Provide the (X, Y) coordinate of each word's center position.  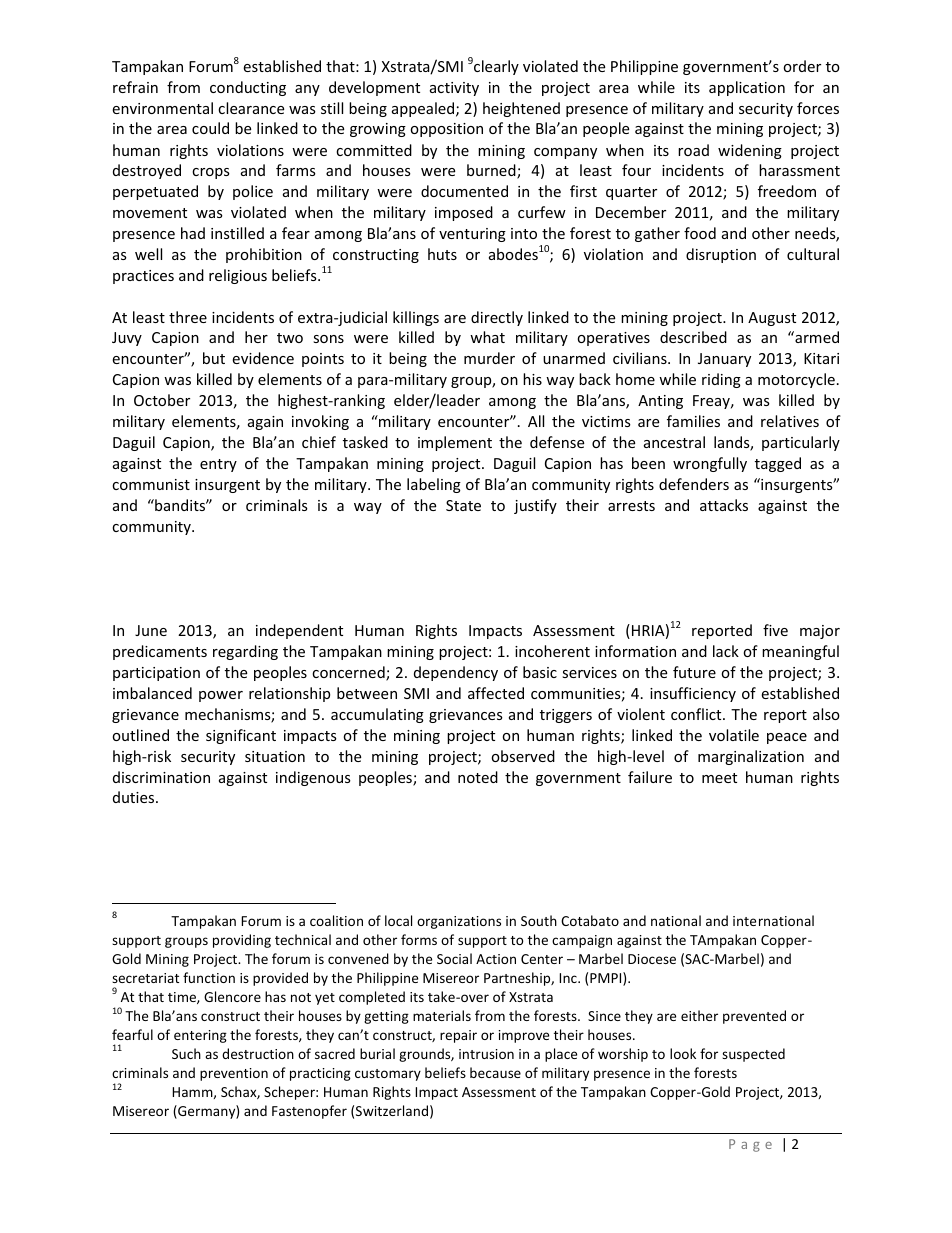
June (151, 630)
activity (454, 89)
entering (200, 1036)
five (775, 630)
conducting (248, 88)
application (747, 88)
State (463, 505)
